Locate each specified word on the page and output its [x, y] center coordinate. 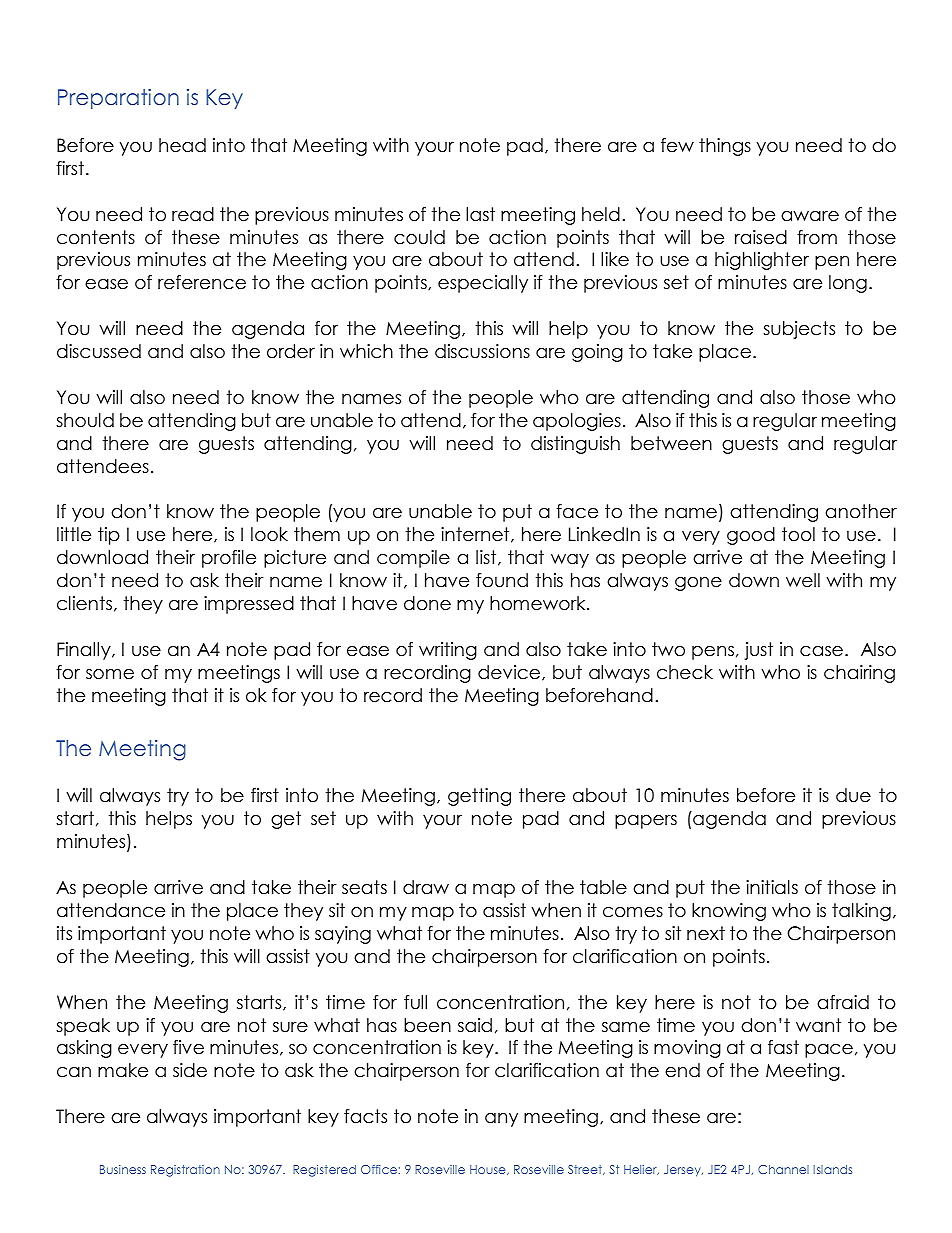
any [501, 1120]
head [182, 145]
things [725, 147]
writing [448, 651]
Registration [185, 1171]
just [758, 651]
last [480, 214]
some [110, 674]
